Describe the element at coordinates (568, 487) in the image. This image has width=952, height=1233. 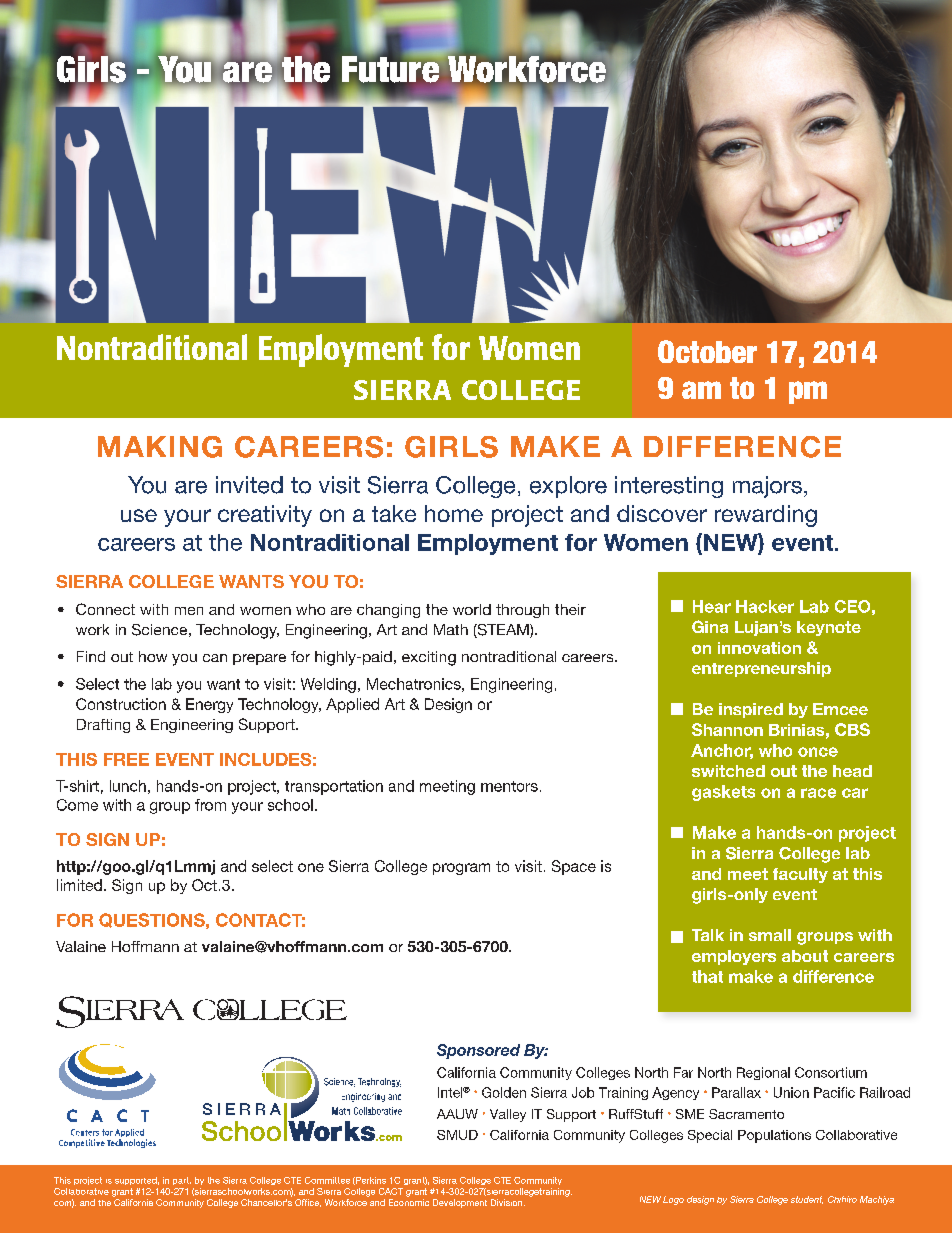
I see `explore` at that location.
